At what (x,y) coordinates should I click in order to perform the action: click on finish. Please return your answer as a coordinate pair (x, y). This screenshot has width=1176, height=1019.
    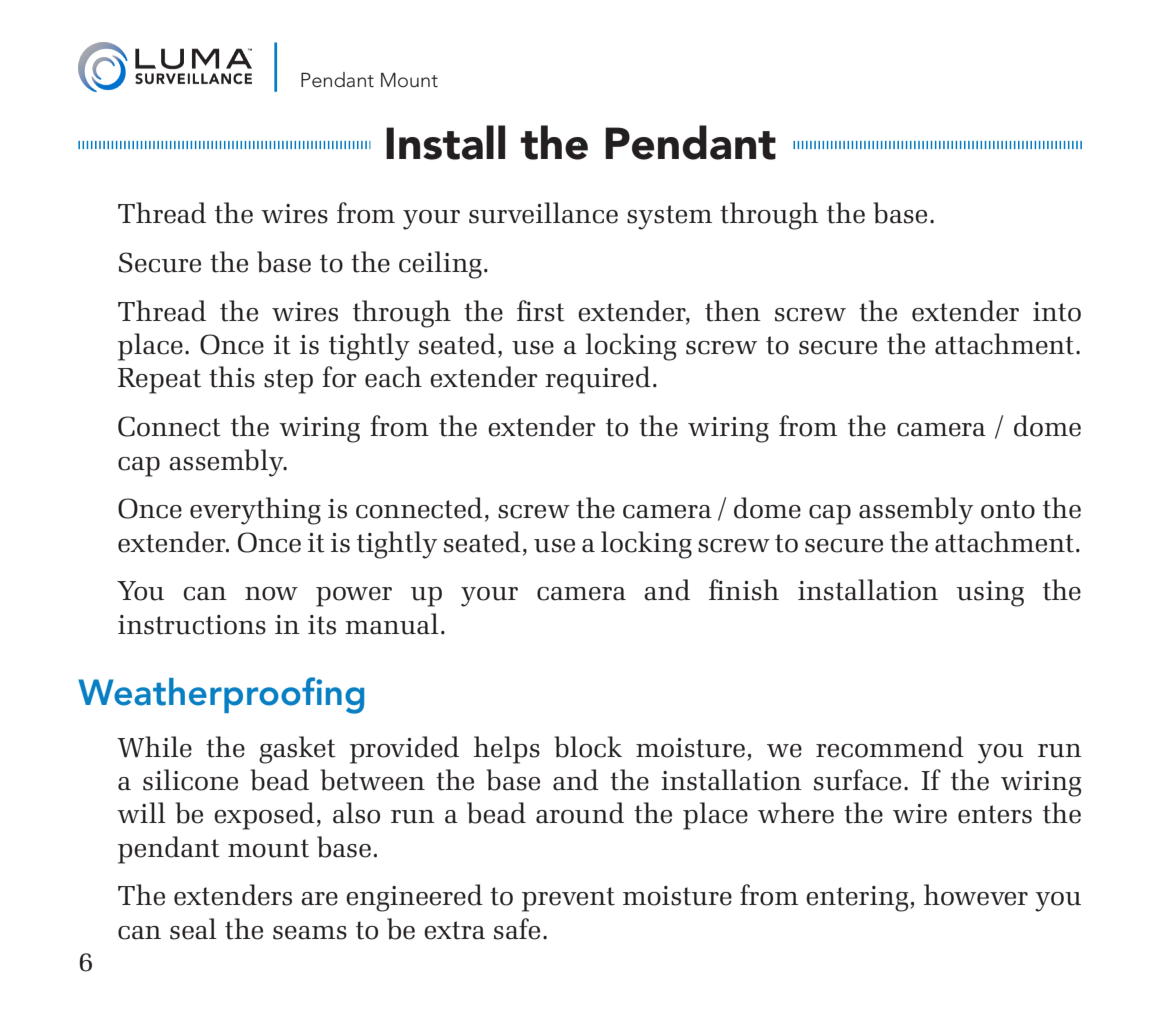
    Looking at the image, I should click on (744, 590).
